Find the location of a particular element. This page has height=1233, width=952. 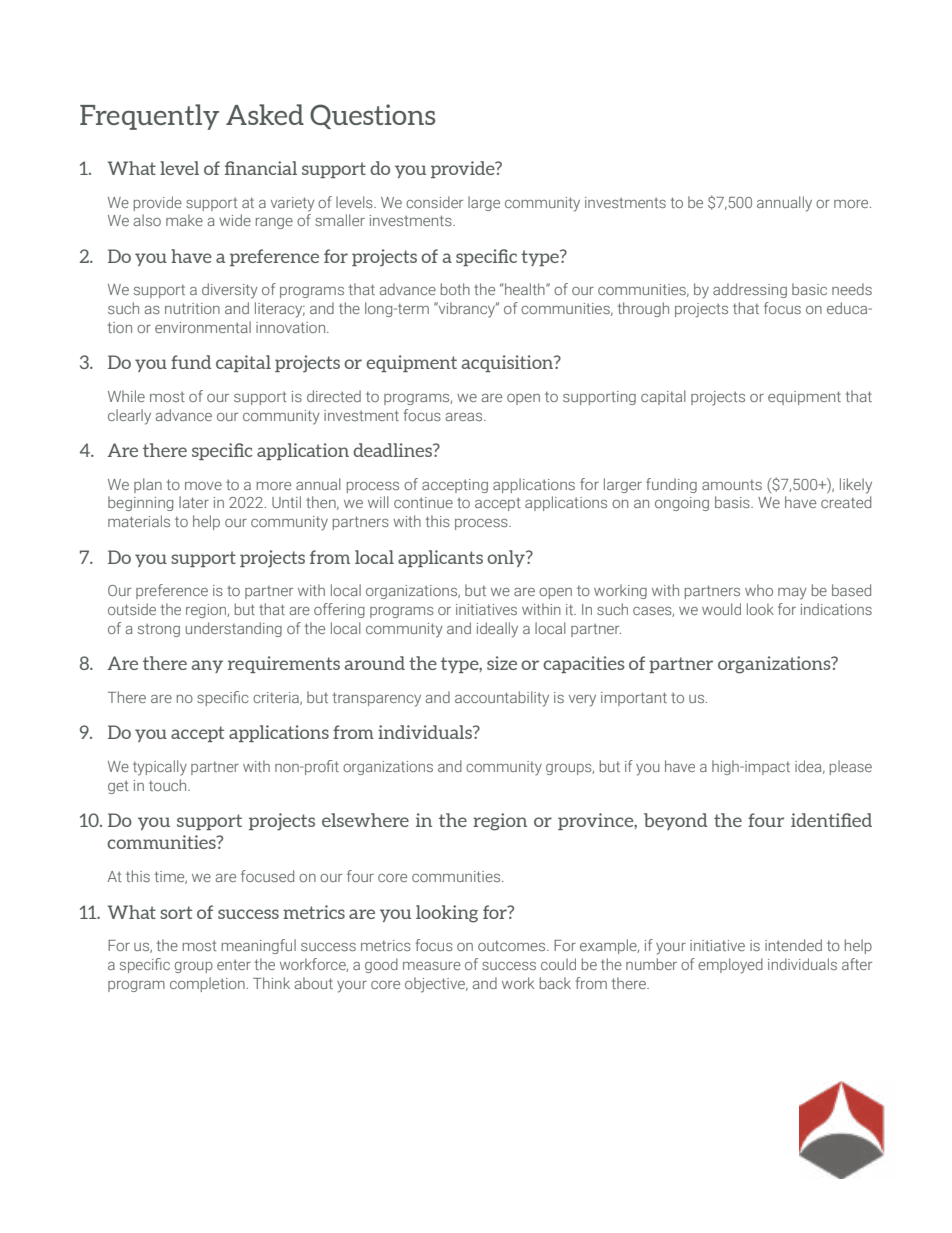

addressing is located at coordinates (750, 290).
